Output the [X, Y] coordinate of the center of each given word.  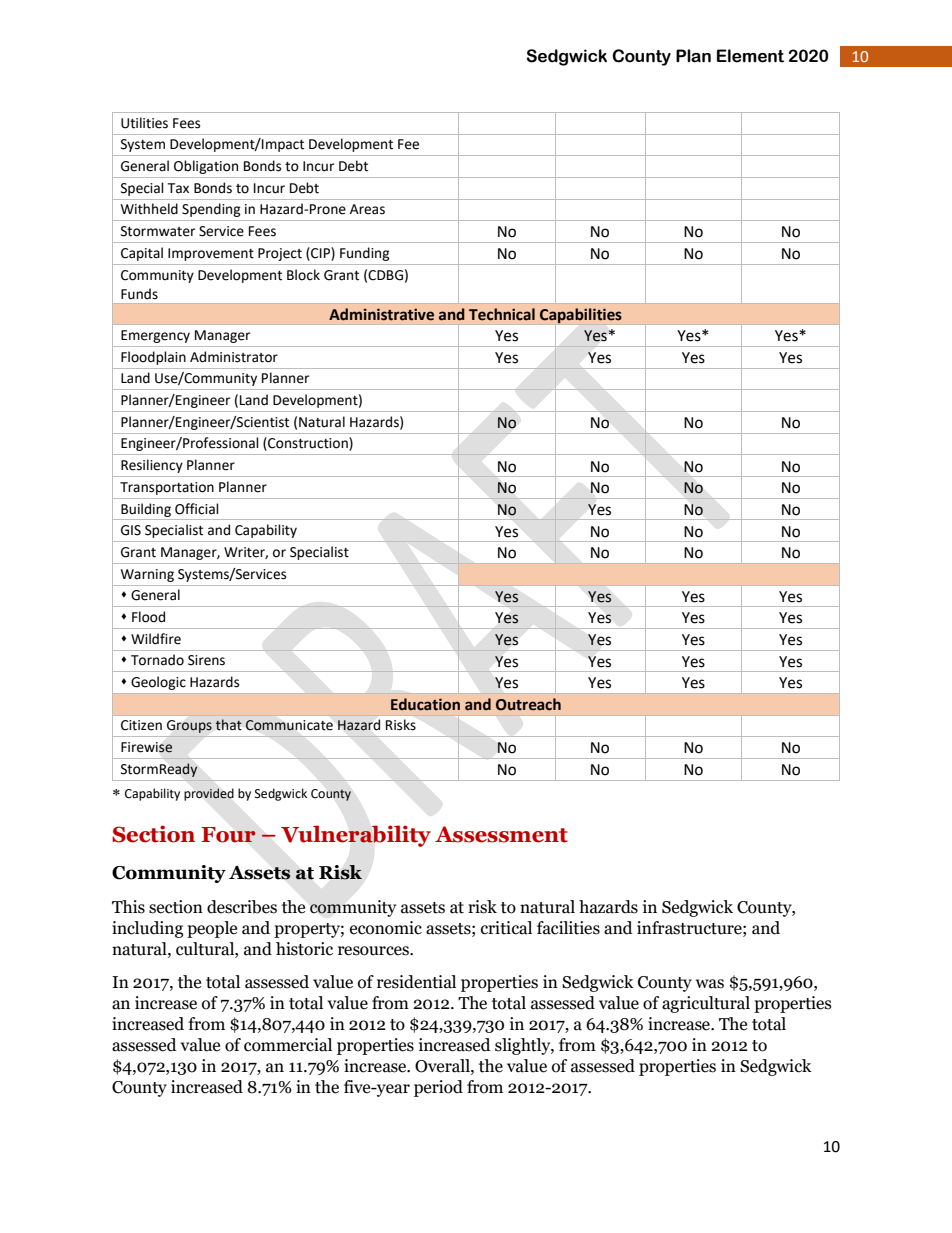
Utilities [144, 123]
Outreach [528, 704]
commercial [288, 1045]
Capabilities [581, 315]
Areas [367, 209]
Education [425, 704]
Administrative [381, 314]
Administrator [234, 357]
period [438, 1088]
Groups [189, 726]
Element [750, 56]
